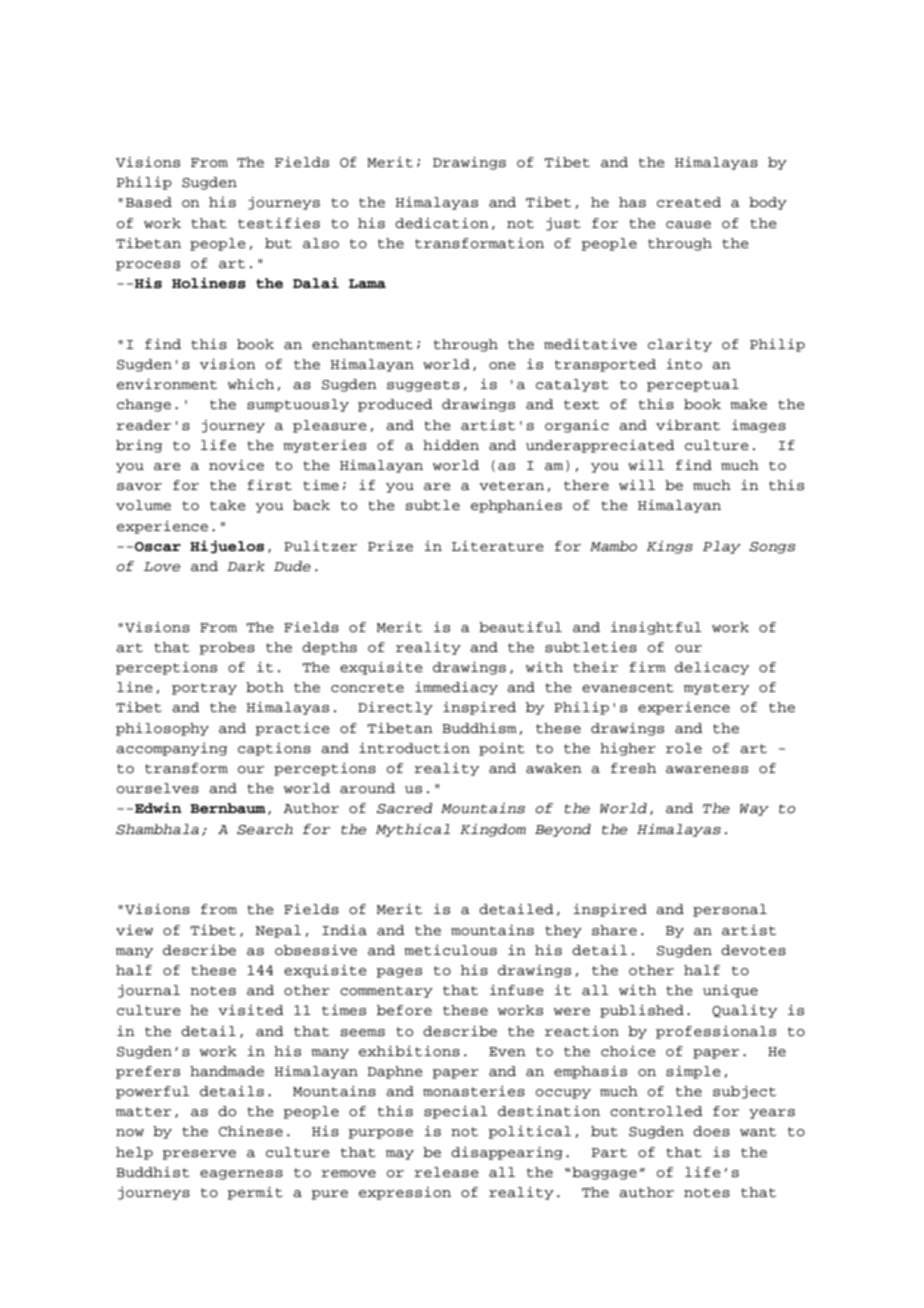 This page has width=924, height=1308. I want to click on dedication, so click(442, 223).
